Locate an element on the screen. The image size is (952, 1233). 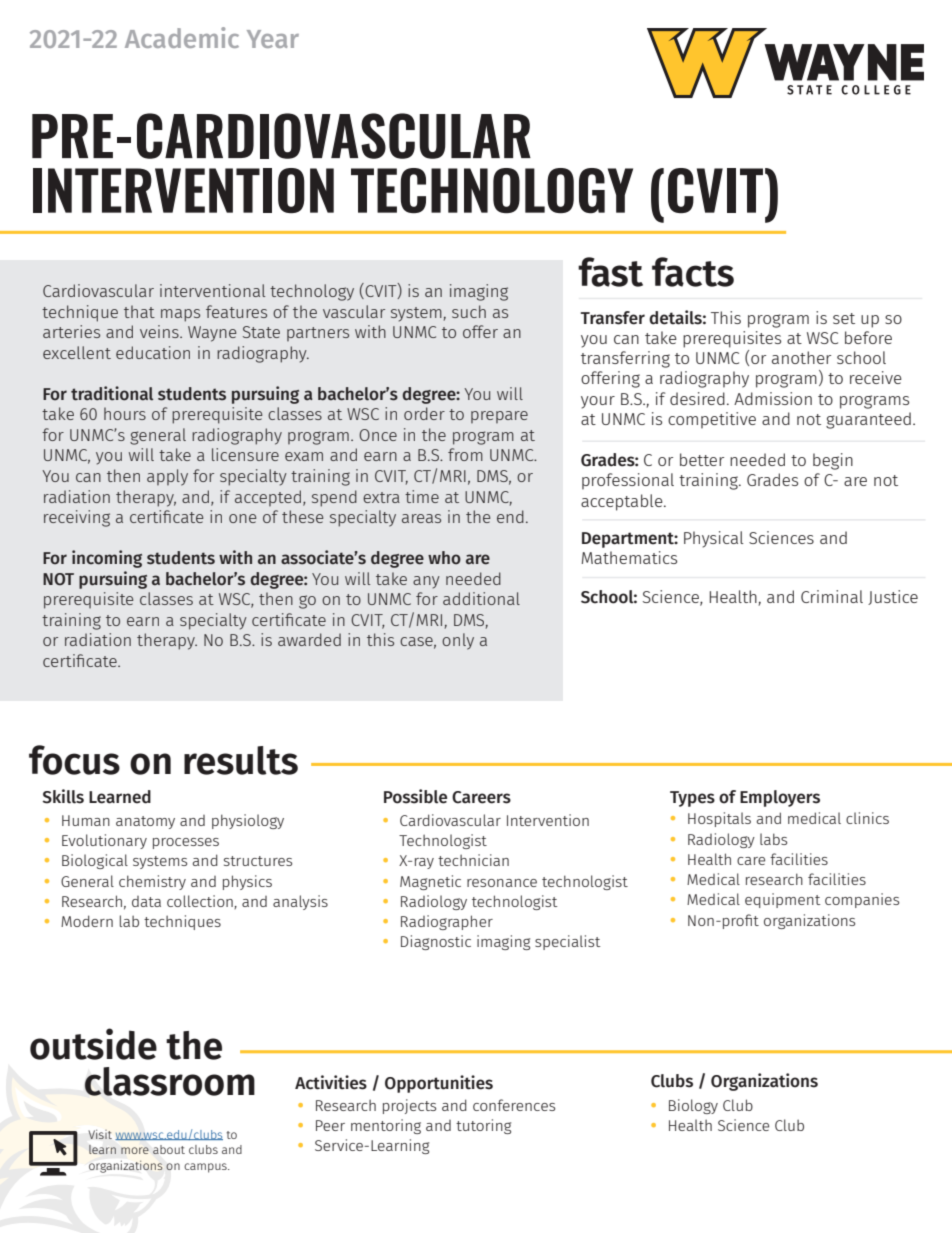
Year is located at coordinates (273, 39).
